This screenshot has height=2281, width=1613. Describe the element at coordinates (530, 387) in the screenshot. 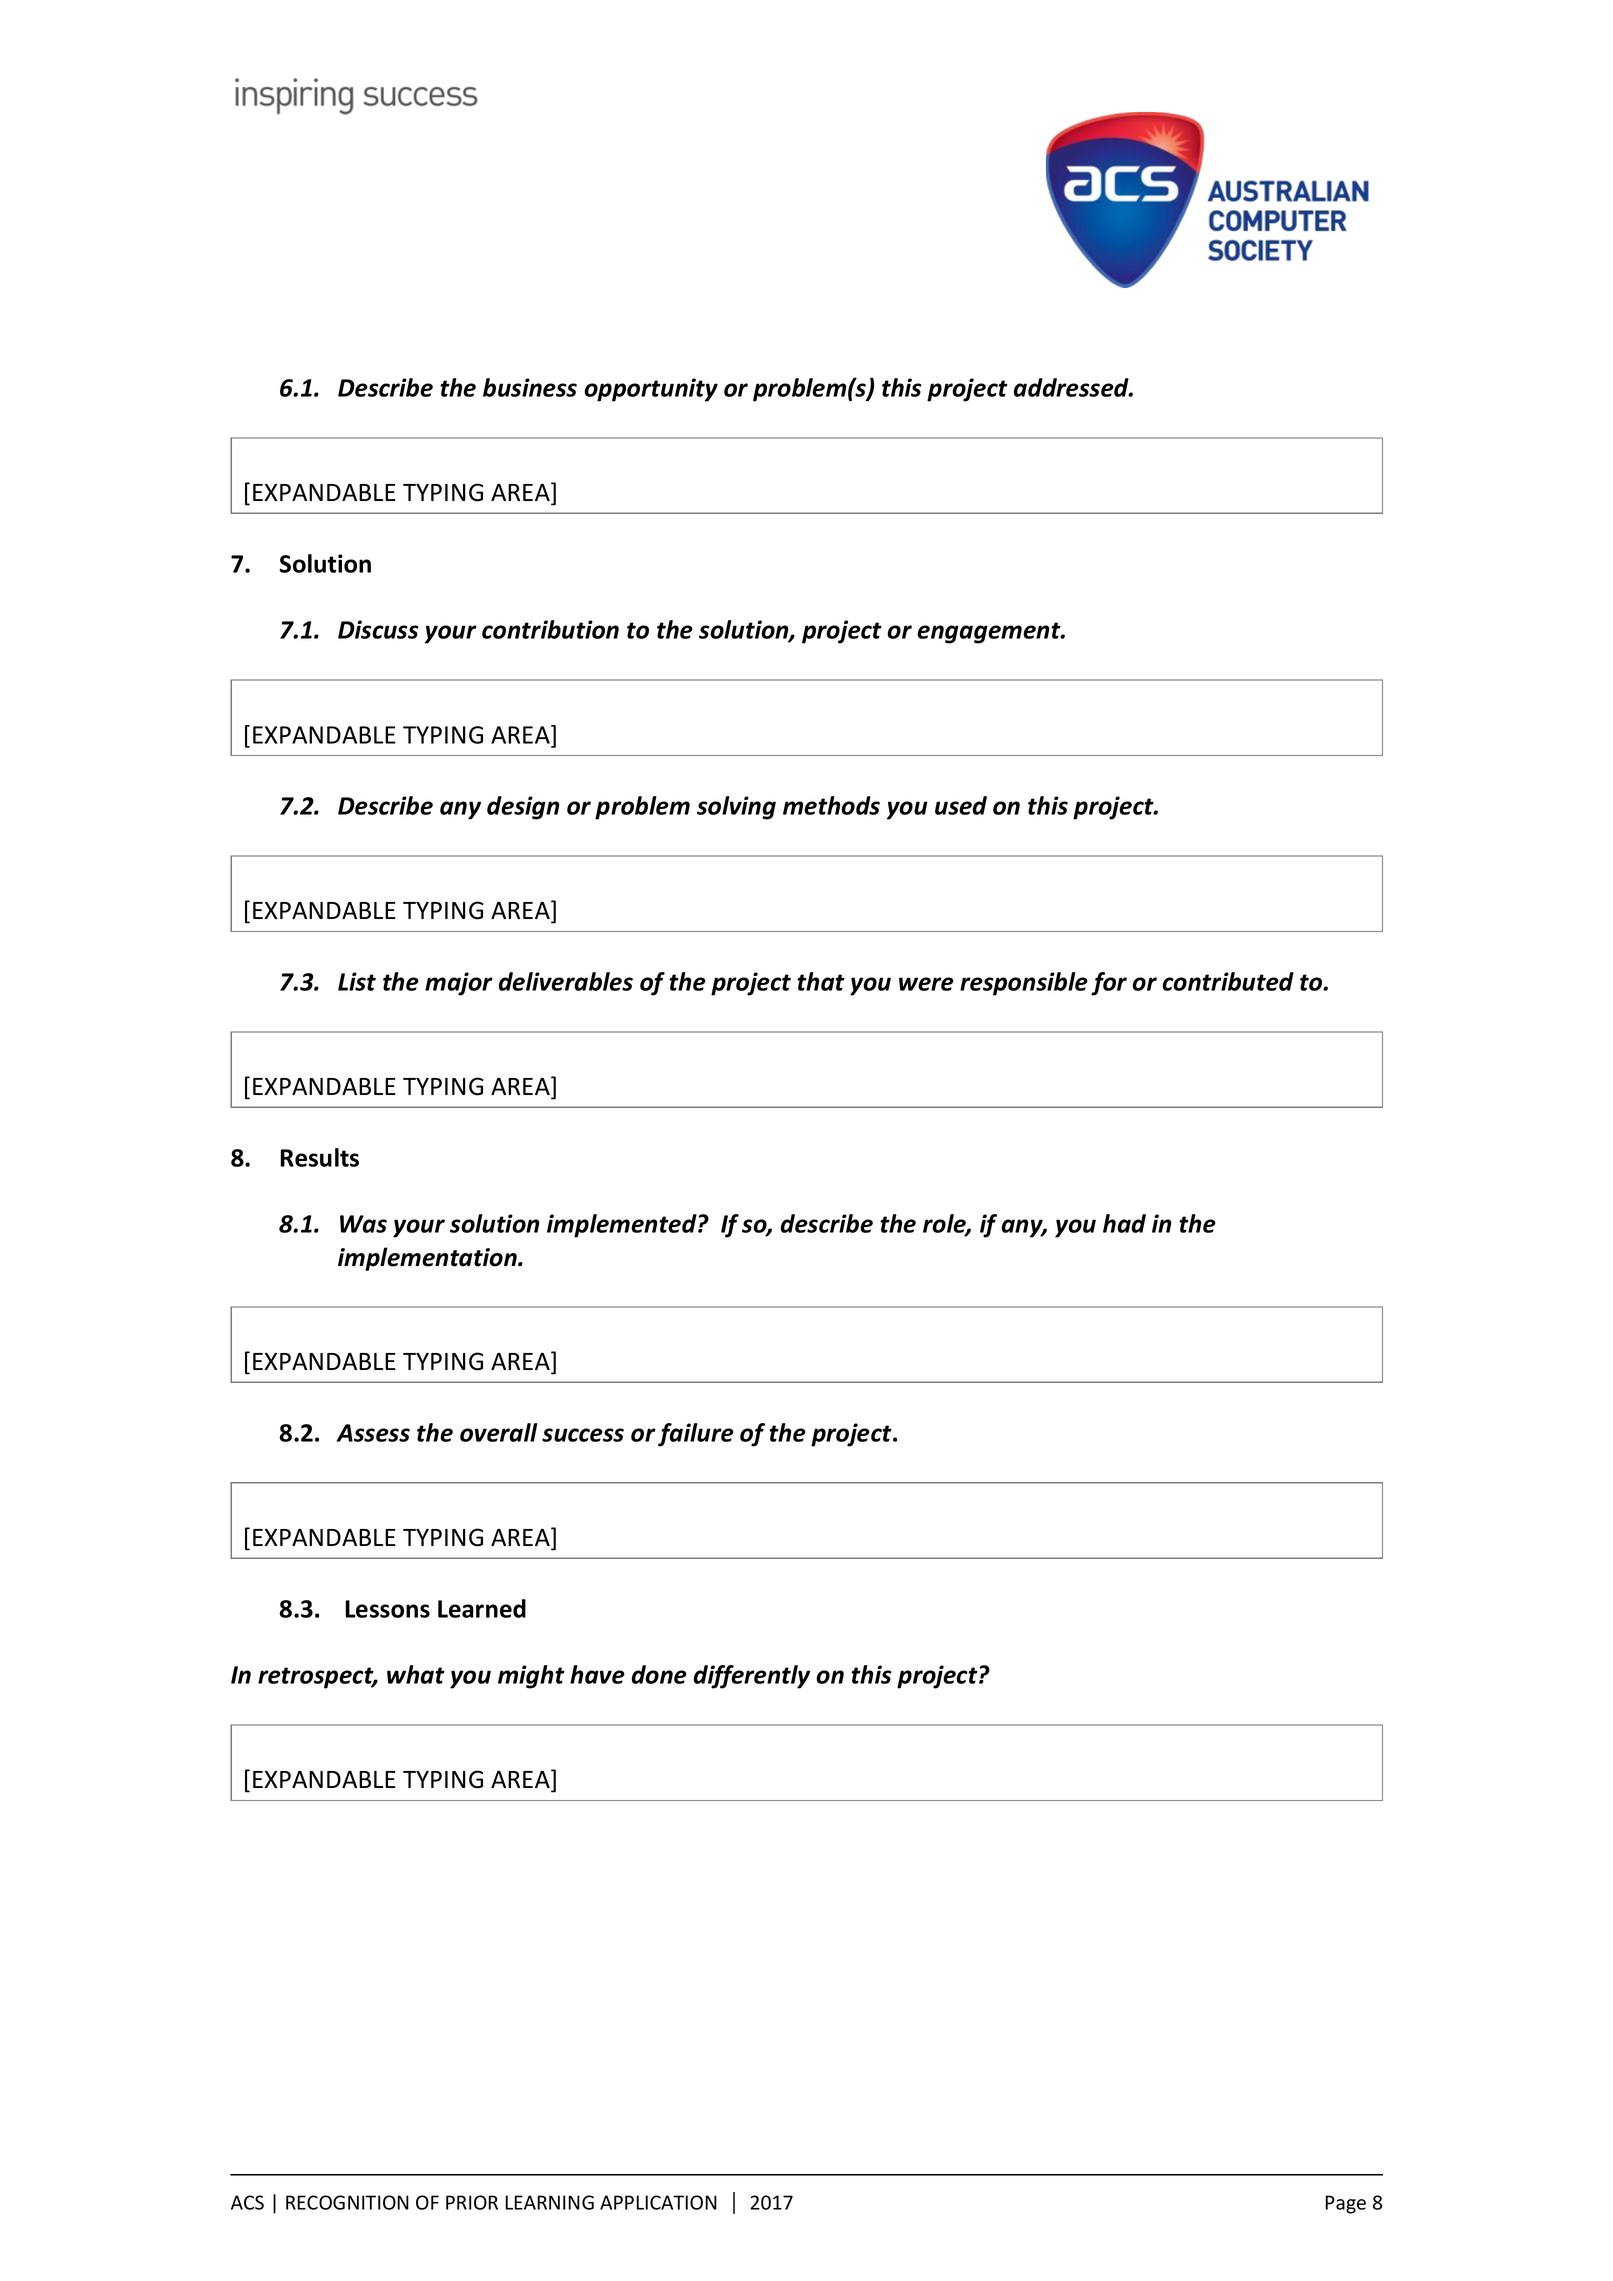

I see `business` at that location.
